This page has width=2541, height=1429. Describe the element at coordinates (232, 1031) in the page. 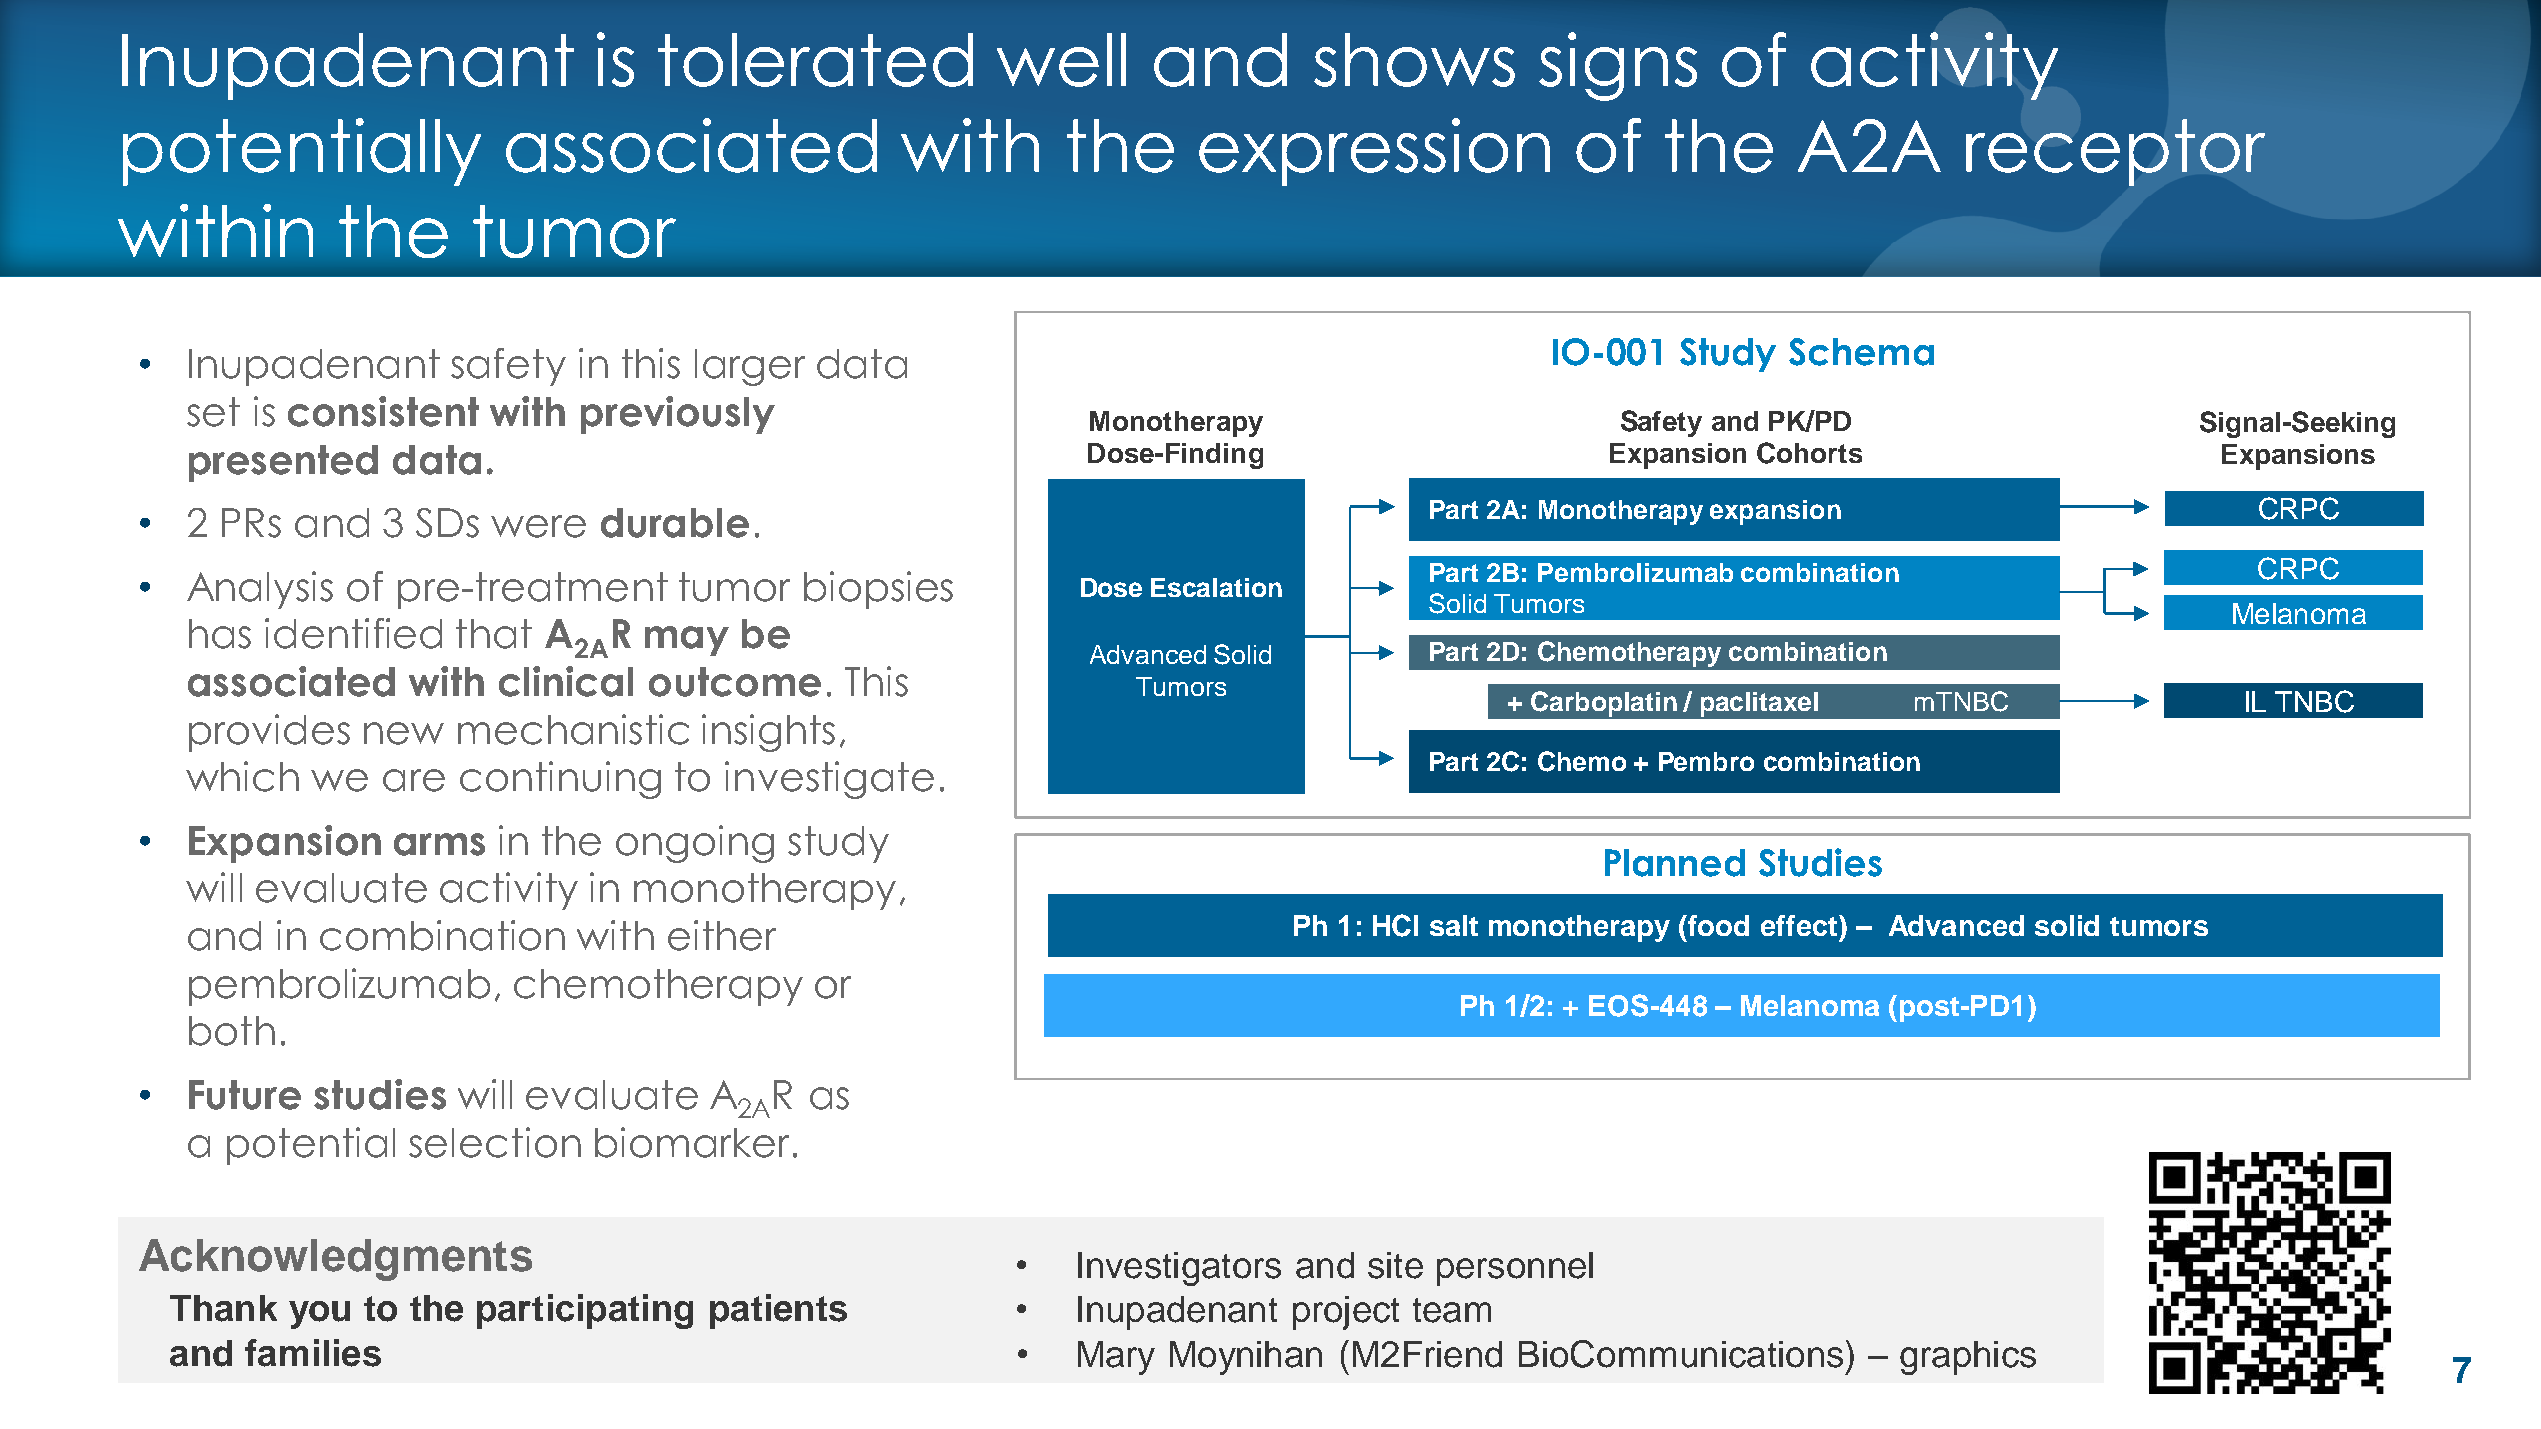

I see `both` at that location.
